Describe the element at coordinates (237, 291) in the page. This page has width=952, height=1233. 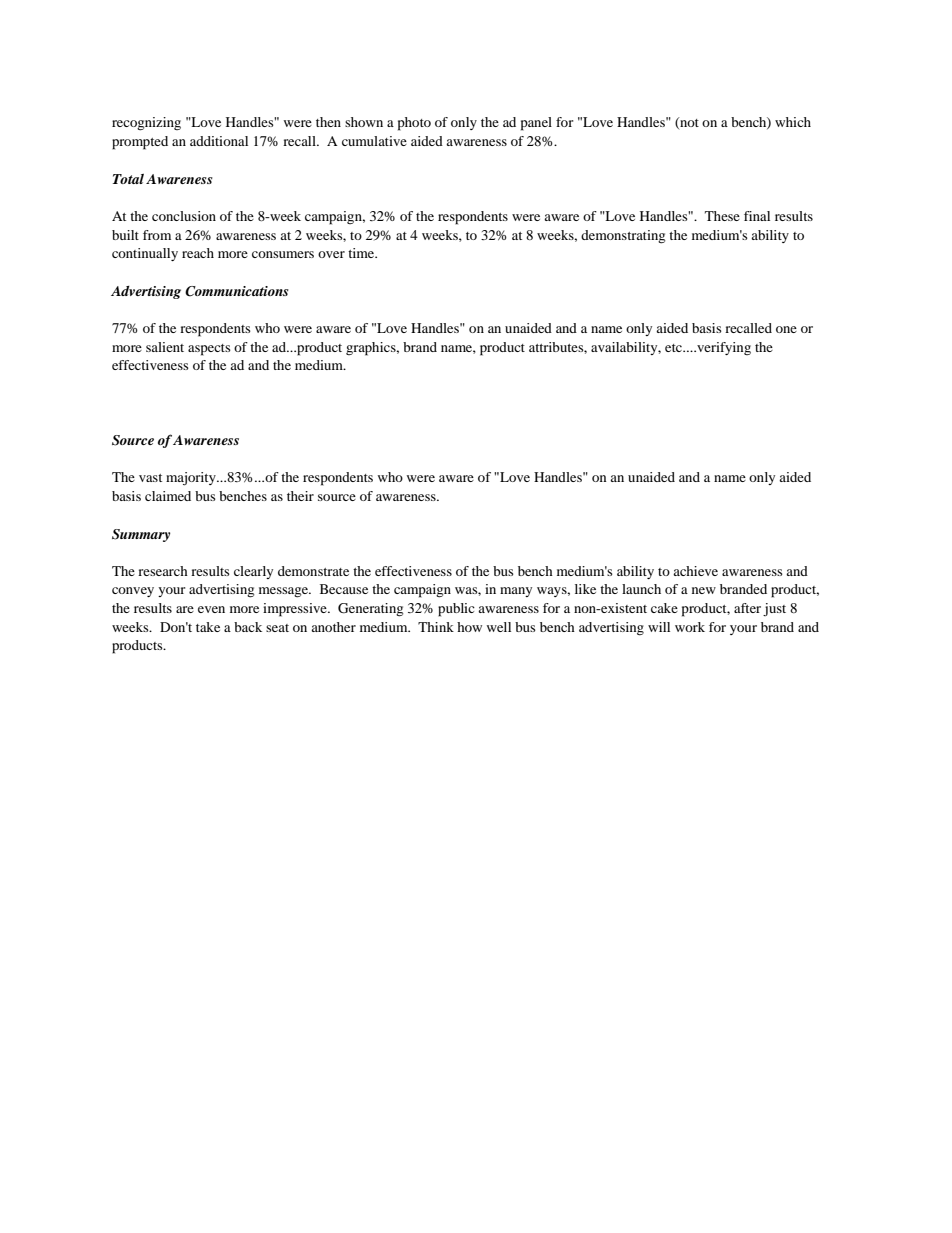
I see `Communications` at that location.
